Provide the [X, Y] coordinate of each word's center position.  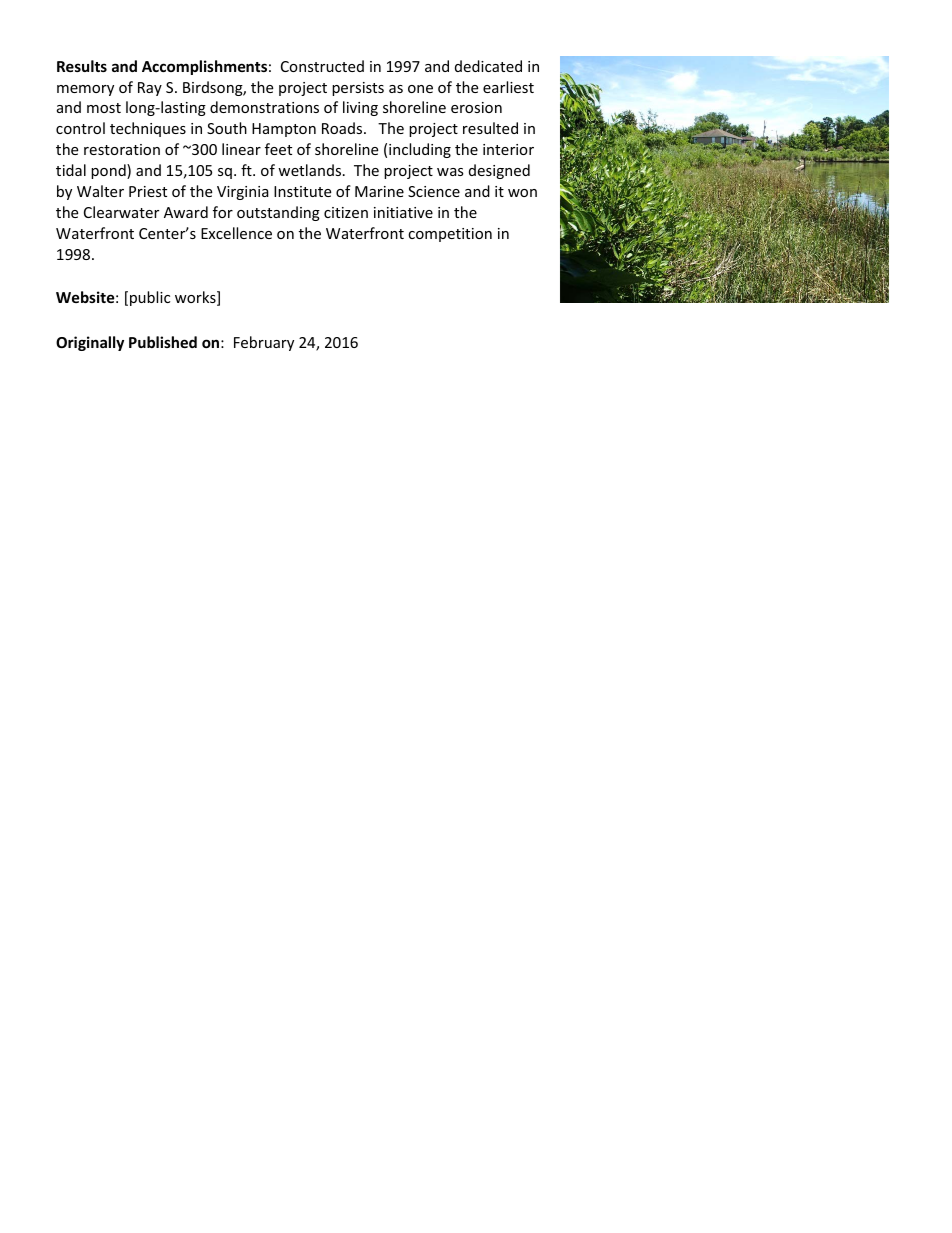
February [264, 343]
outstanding [278, 213]
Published [163, 342]
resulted [490, 128]
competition [450, 235]
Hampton [284, 130]
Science [434, 191]
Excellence [236, 233]
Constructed [322, 66]
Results [82, 66]
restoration [122, 149]
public [150, 298]
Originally [90, 343]
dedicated [488, 66]
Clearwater [121, 212]
